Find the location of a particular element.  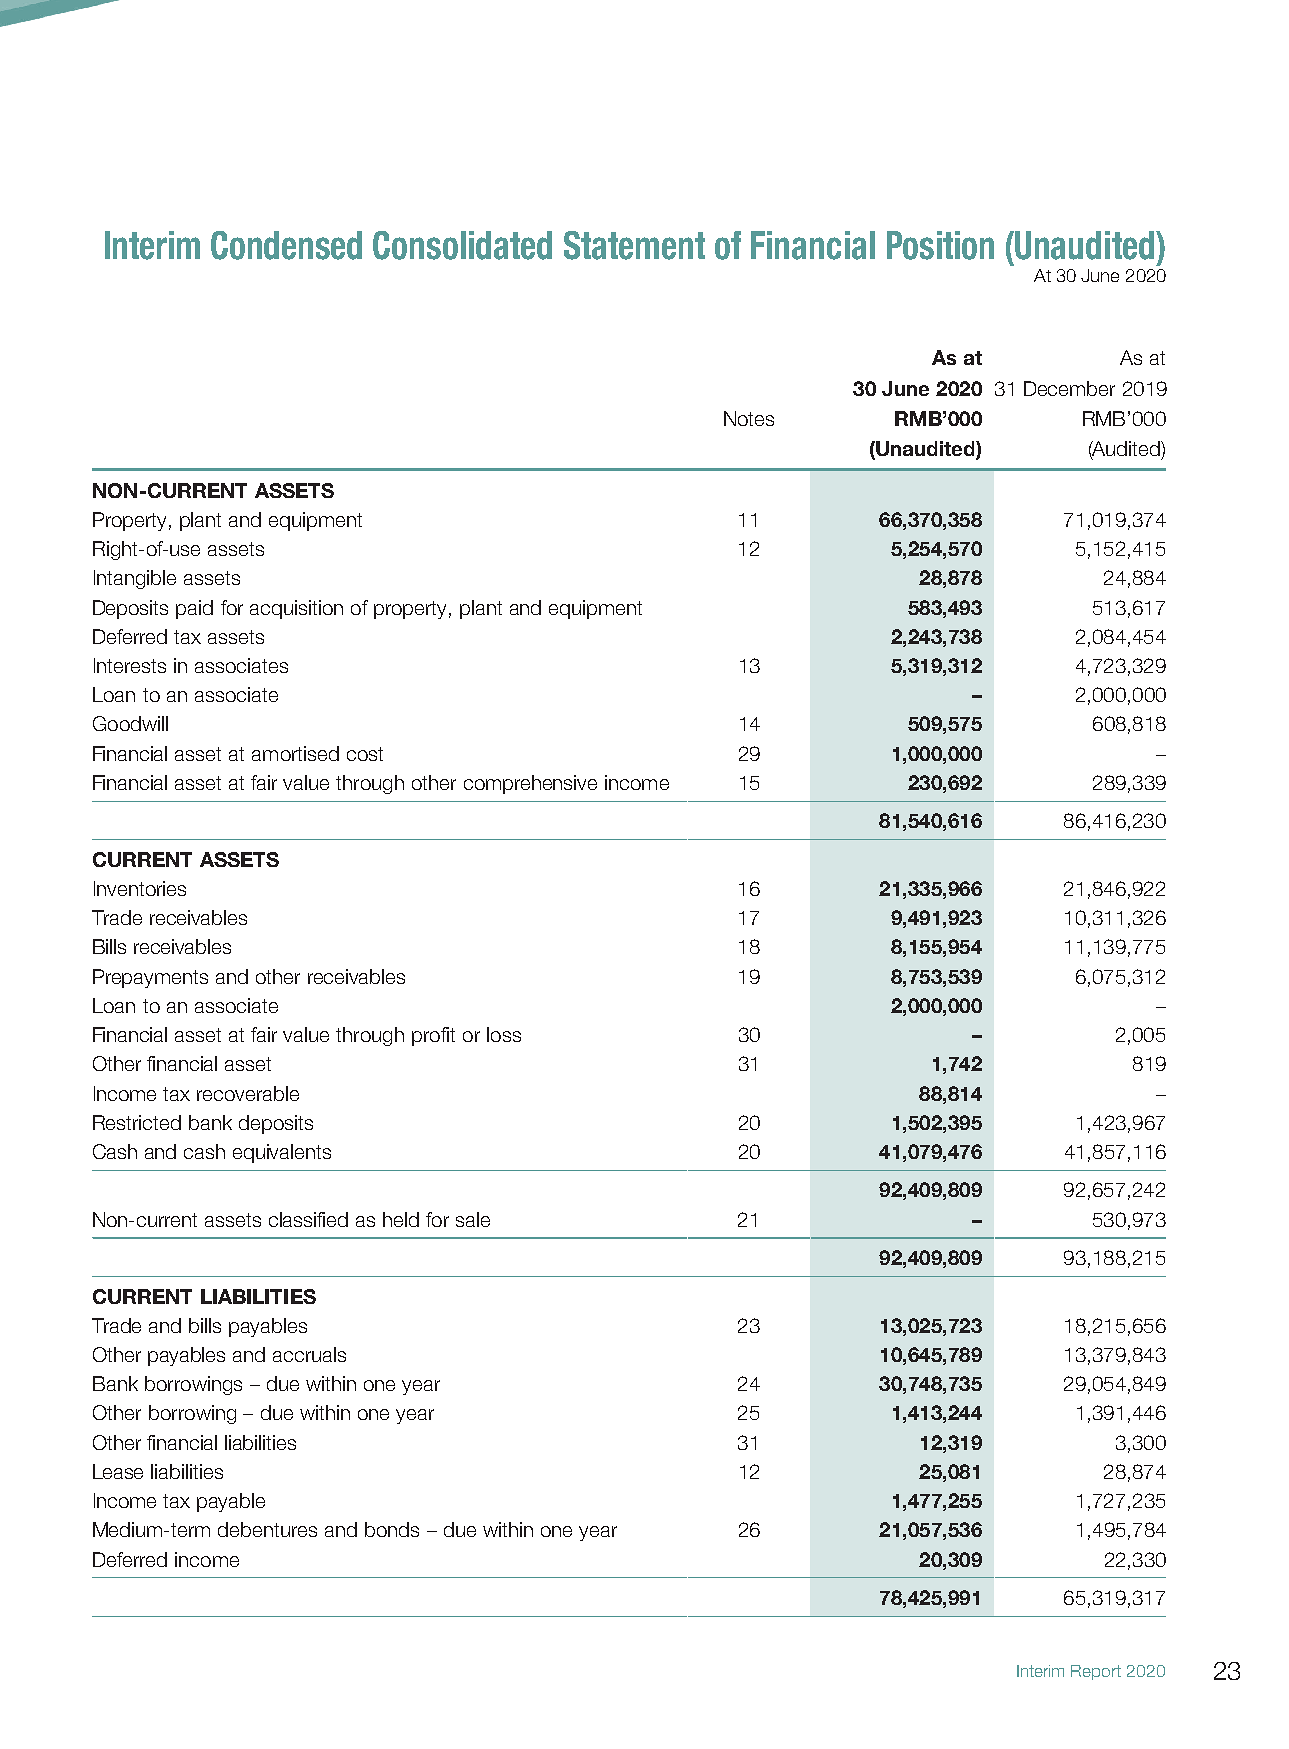

Position is located at coordinates (940, 245).
